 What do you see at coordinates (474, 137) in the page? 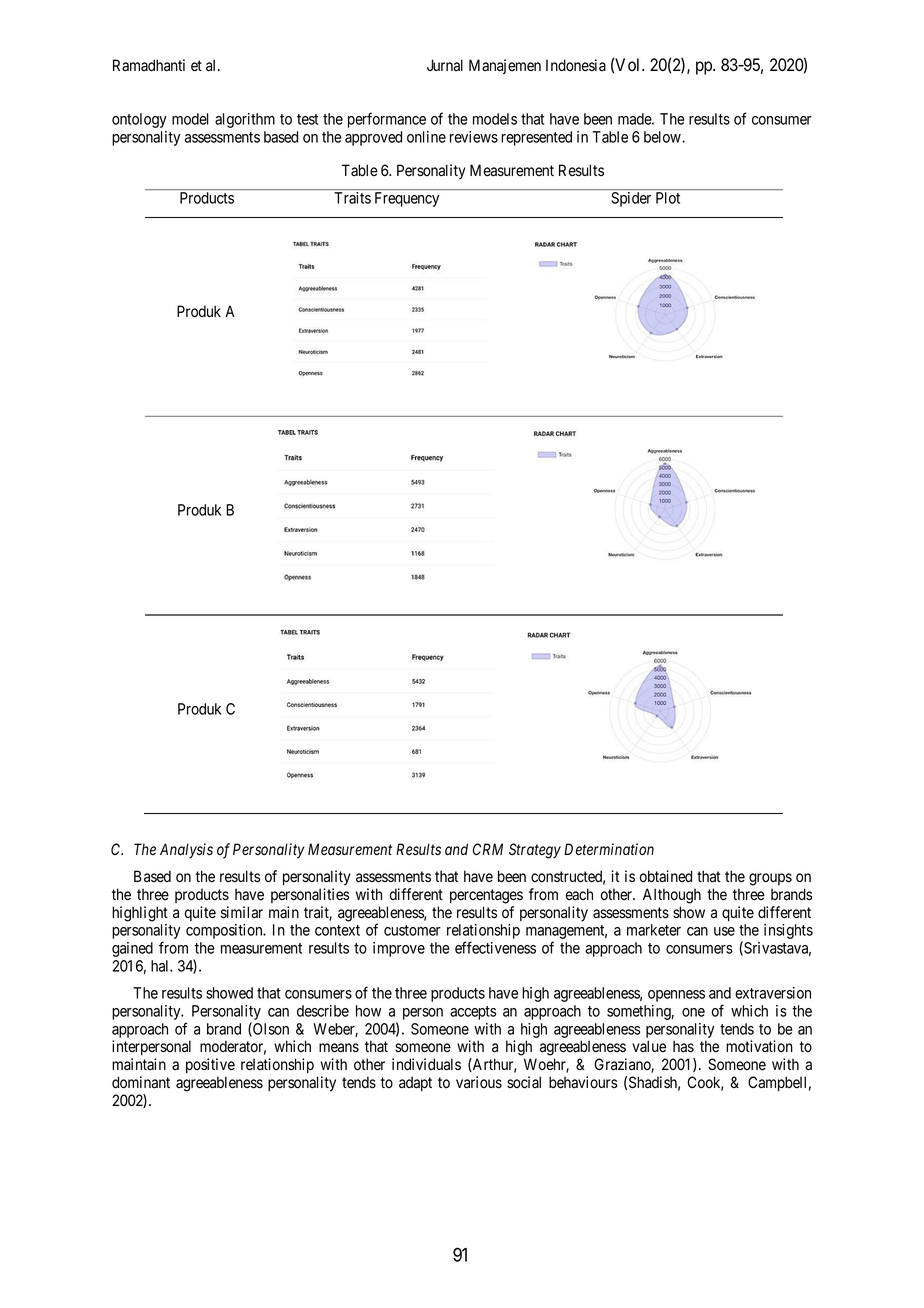
I see `reviews` at bounding box center [474, 137].
